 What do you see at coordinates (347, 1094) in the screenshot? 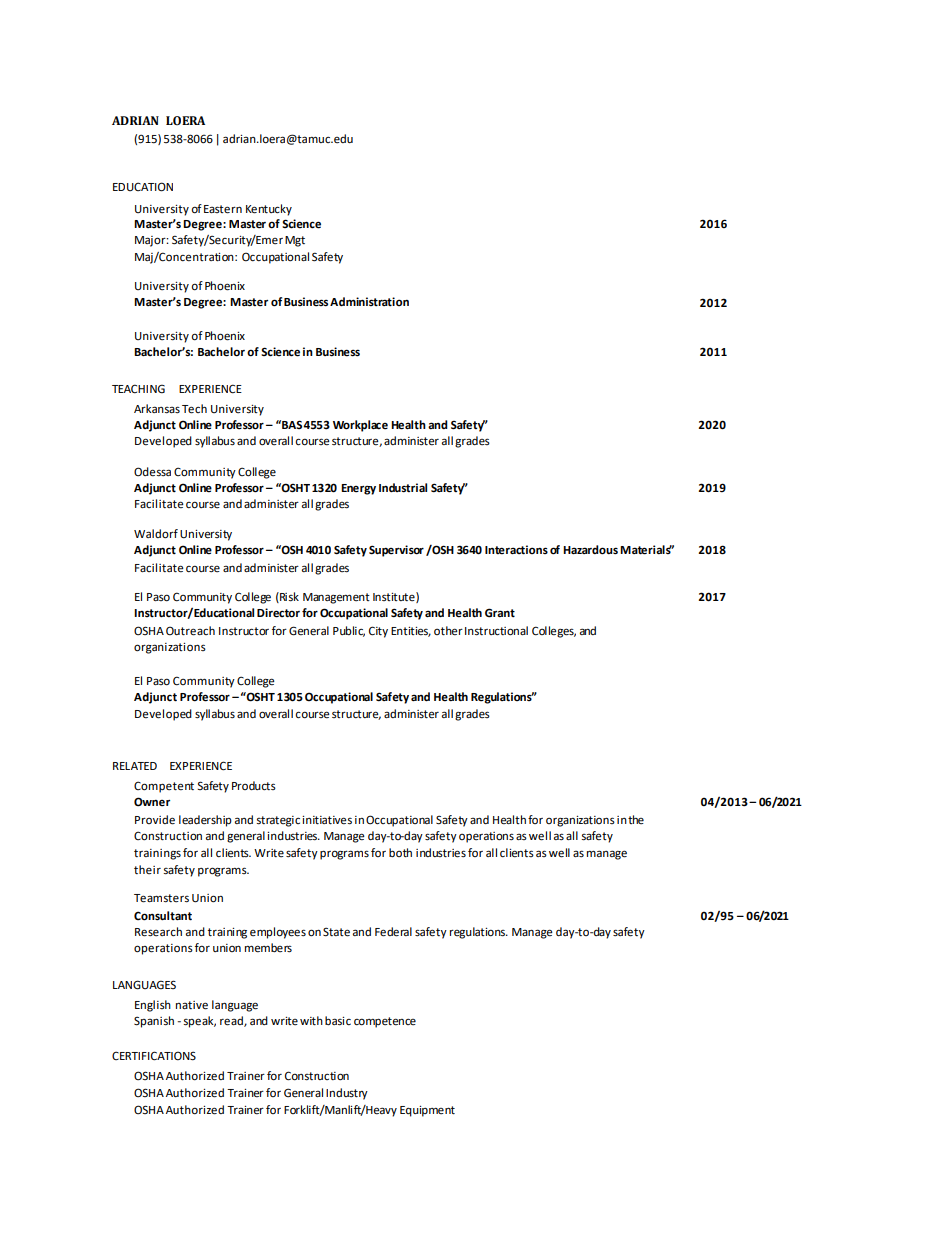
I see `Industry` at bounding box center [347, 1094].
